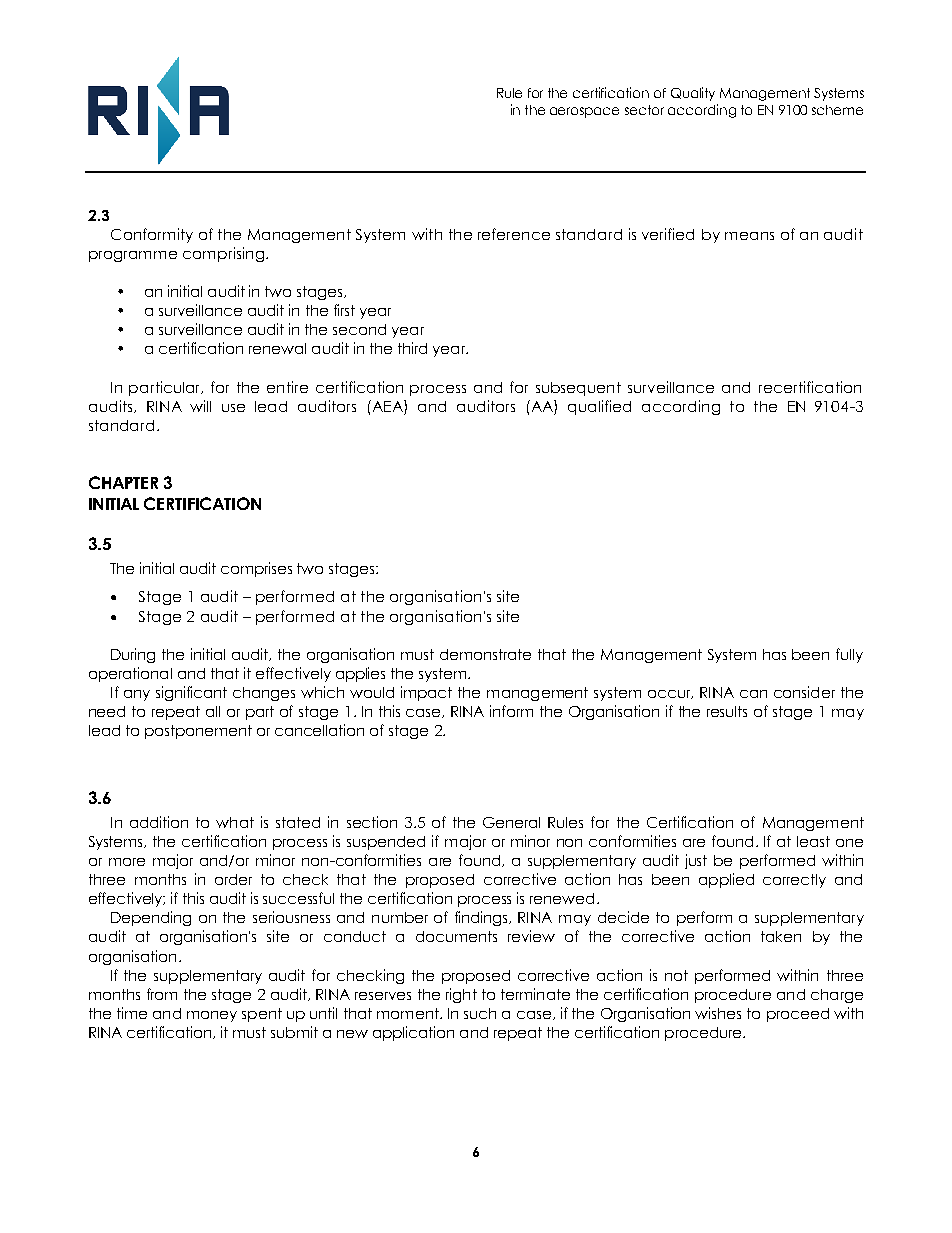 The width and height of the image is (952, 1233). I want to click on scheme, so click(837, 110).
